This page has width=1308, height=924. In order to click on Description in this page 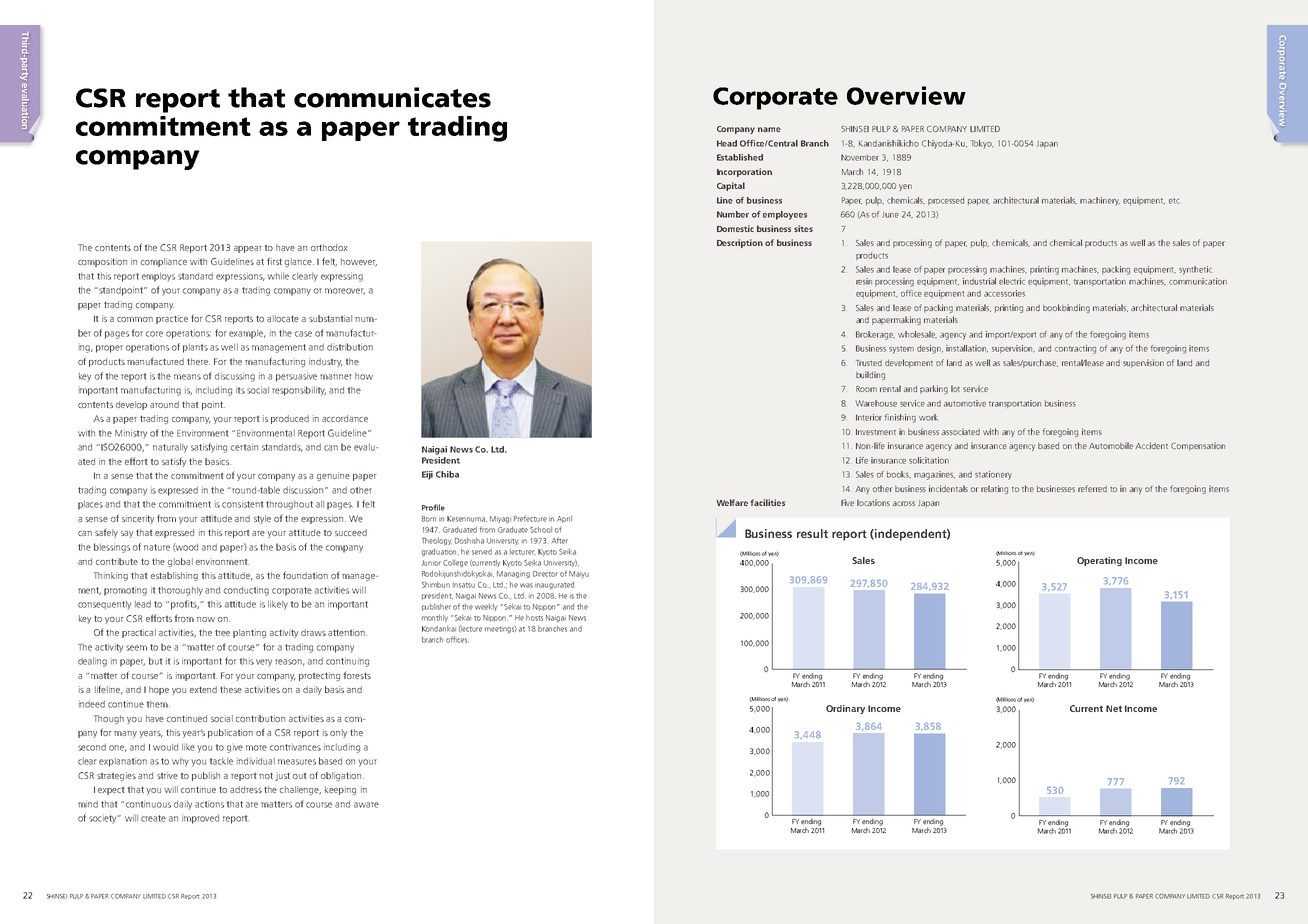, I will do `click(740, 243)`.
